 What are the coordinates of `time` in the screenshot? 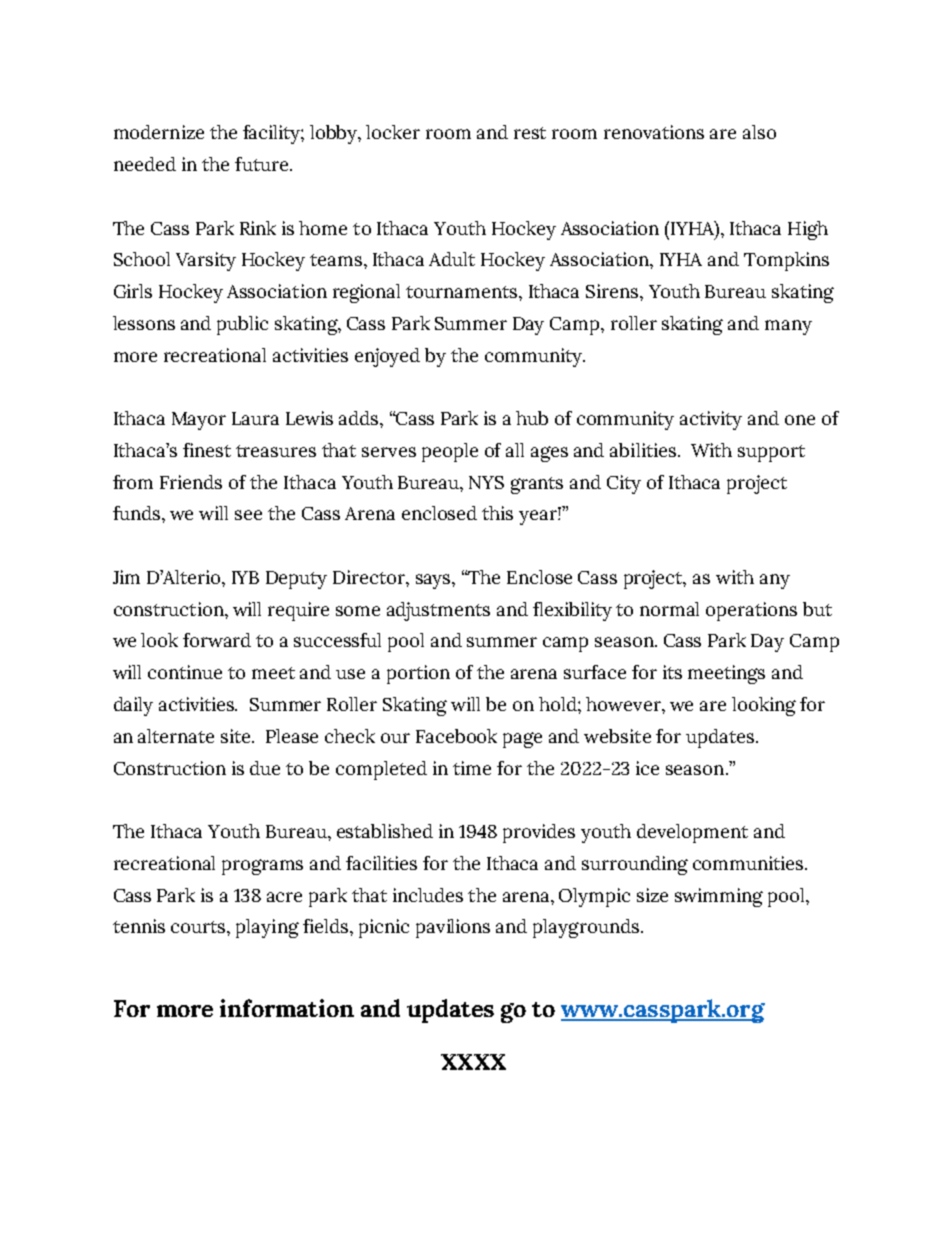 It's located at (472, 768).
